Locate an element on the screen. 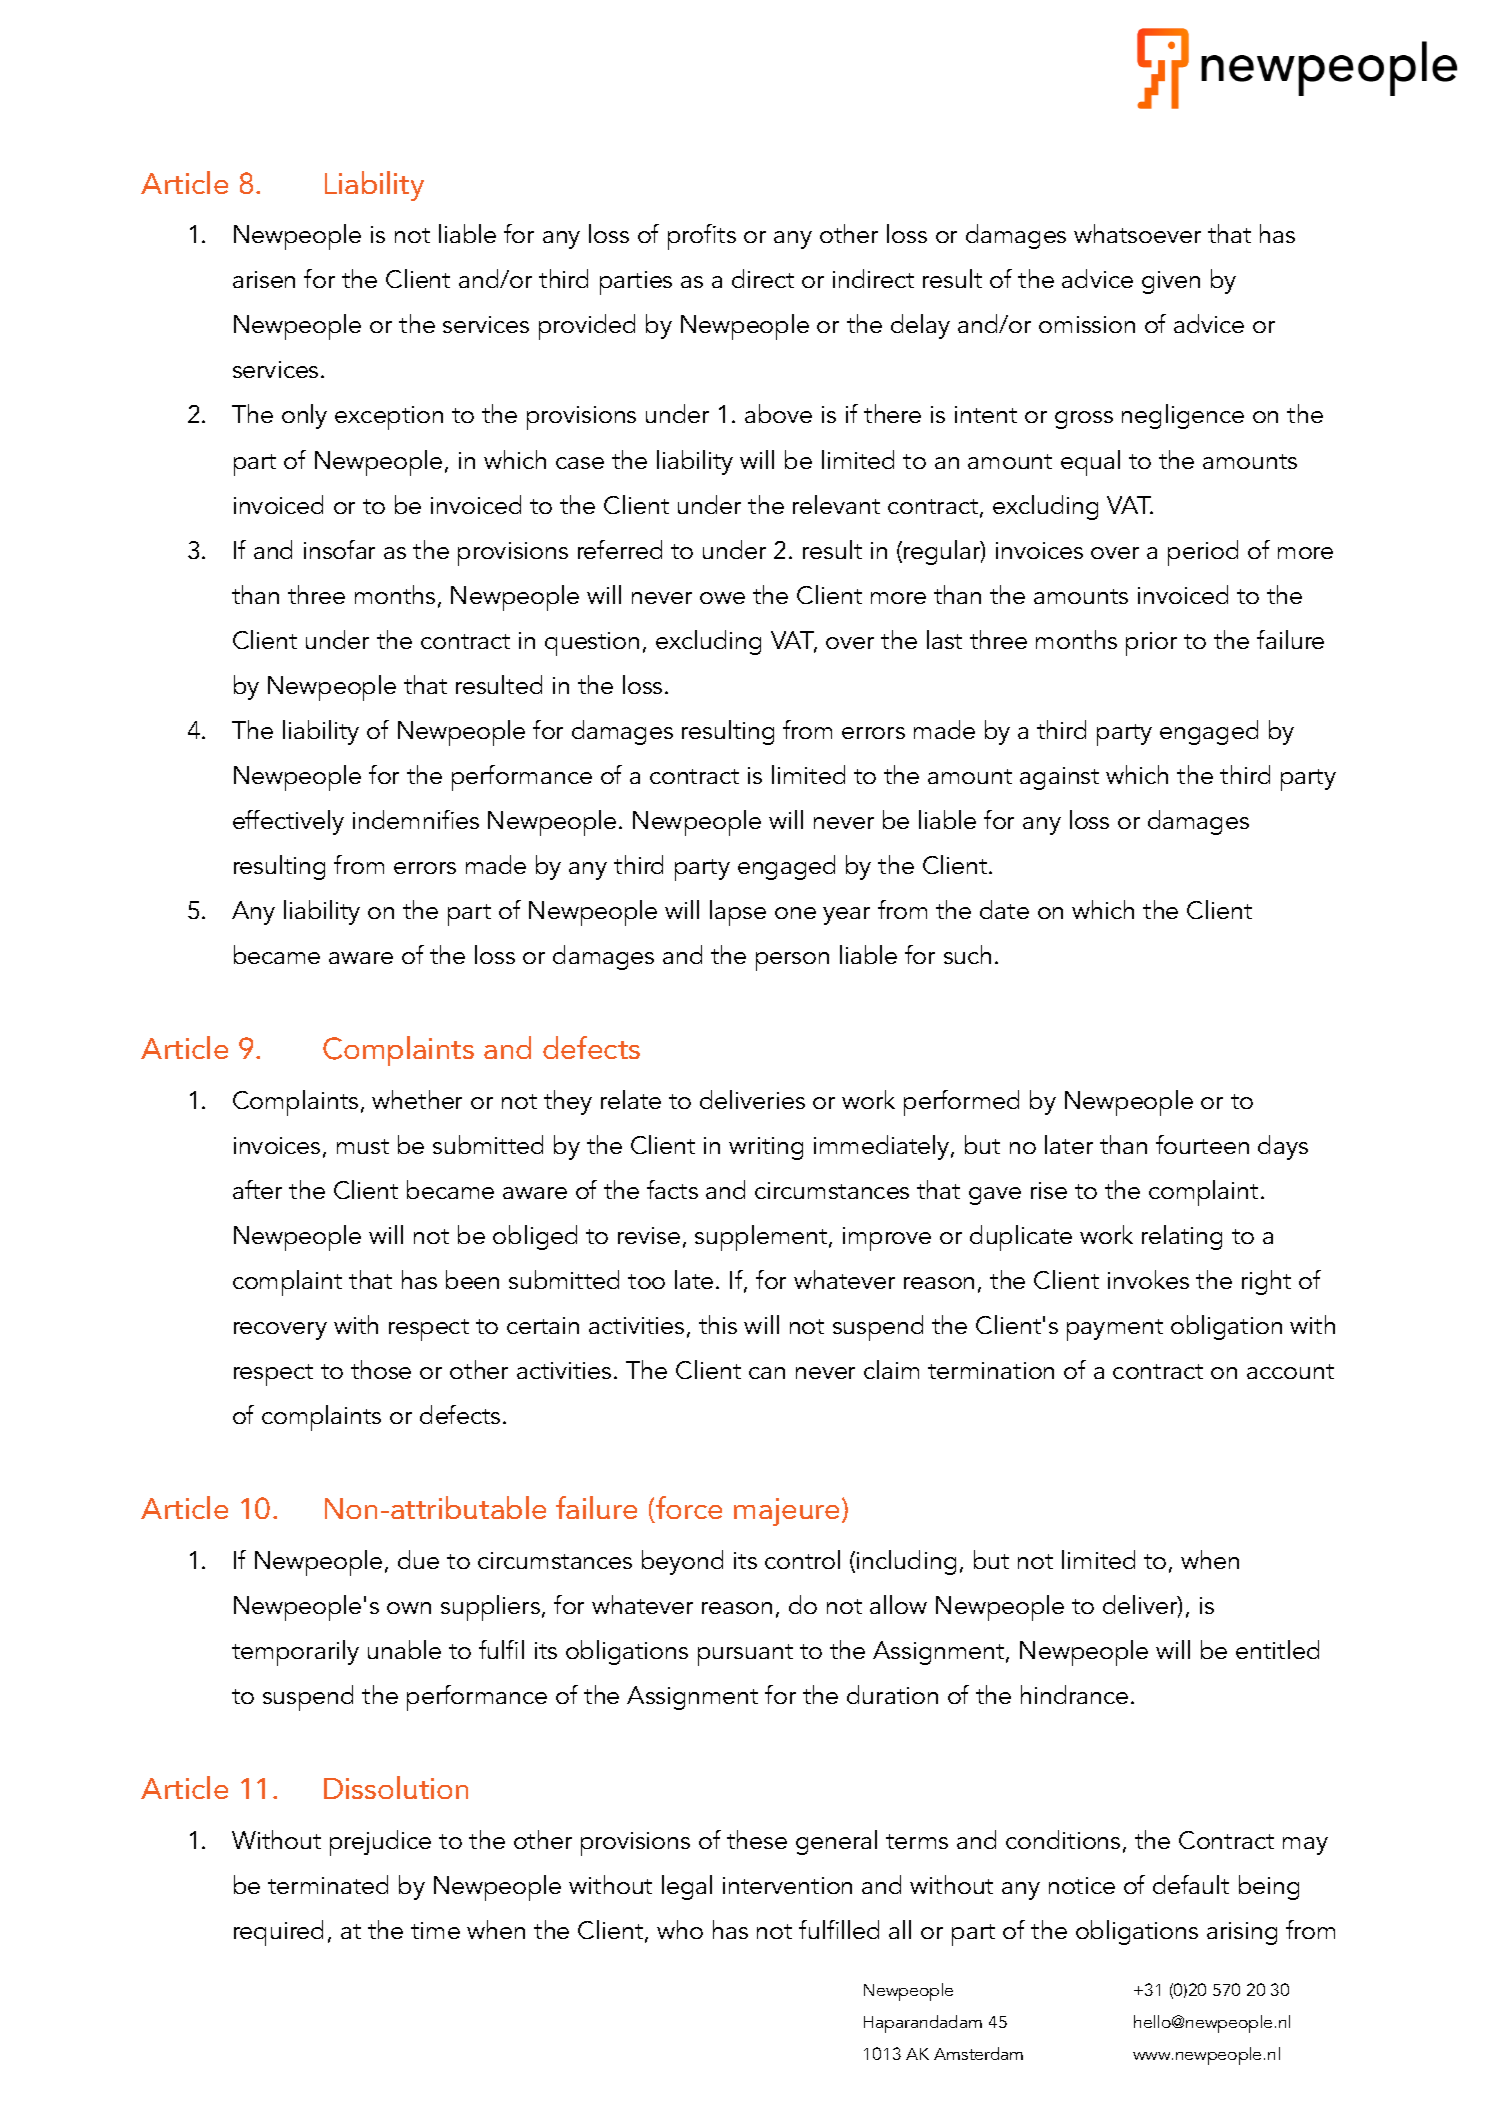 The image size is (1492, 2108). insofar is located at coordinates (339, 549).
